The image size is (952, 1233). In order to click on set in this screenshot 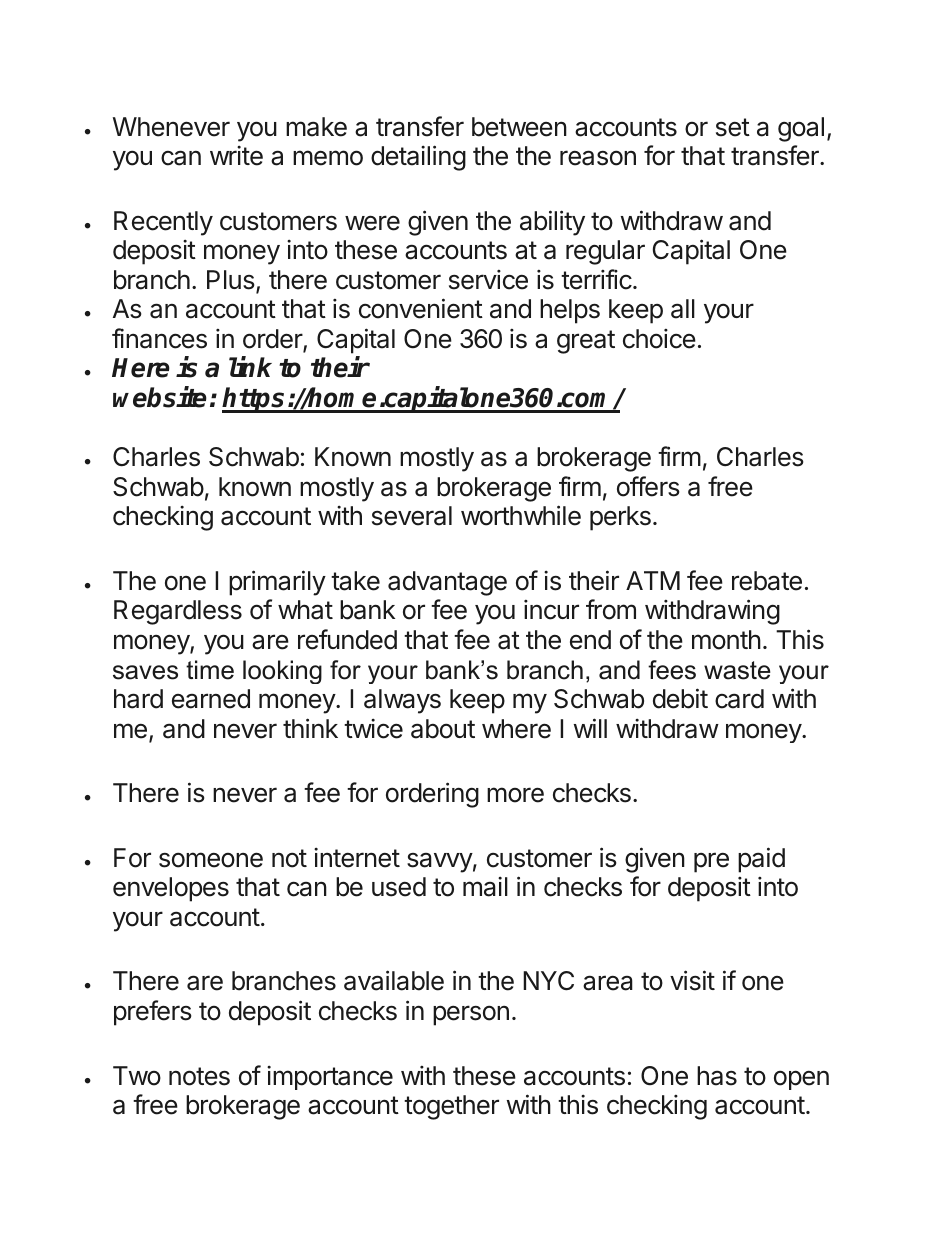, I will do `click(733, 127)`.
